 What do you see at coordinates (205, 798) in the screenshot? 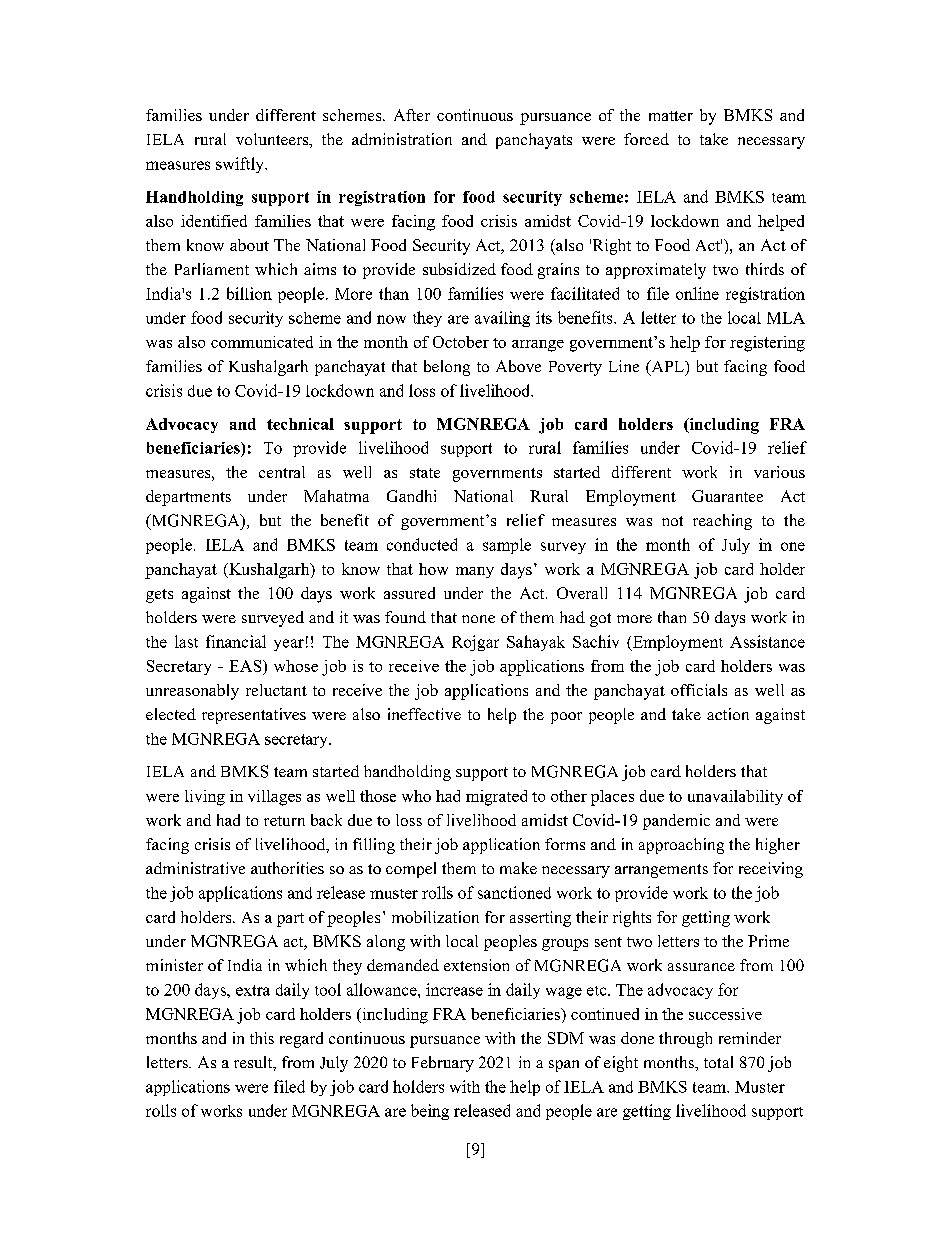
I see `living` at bounding box center [205, 798].
